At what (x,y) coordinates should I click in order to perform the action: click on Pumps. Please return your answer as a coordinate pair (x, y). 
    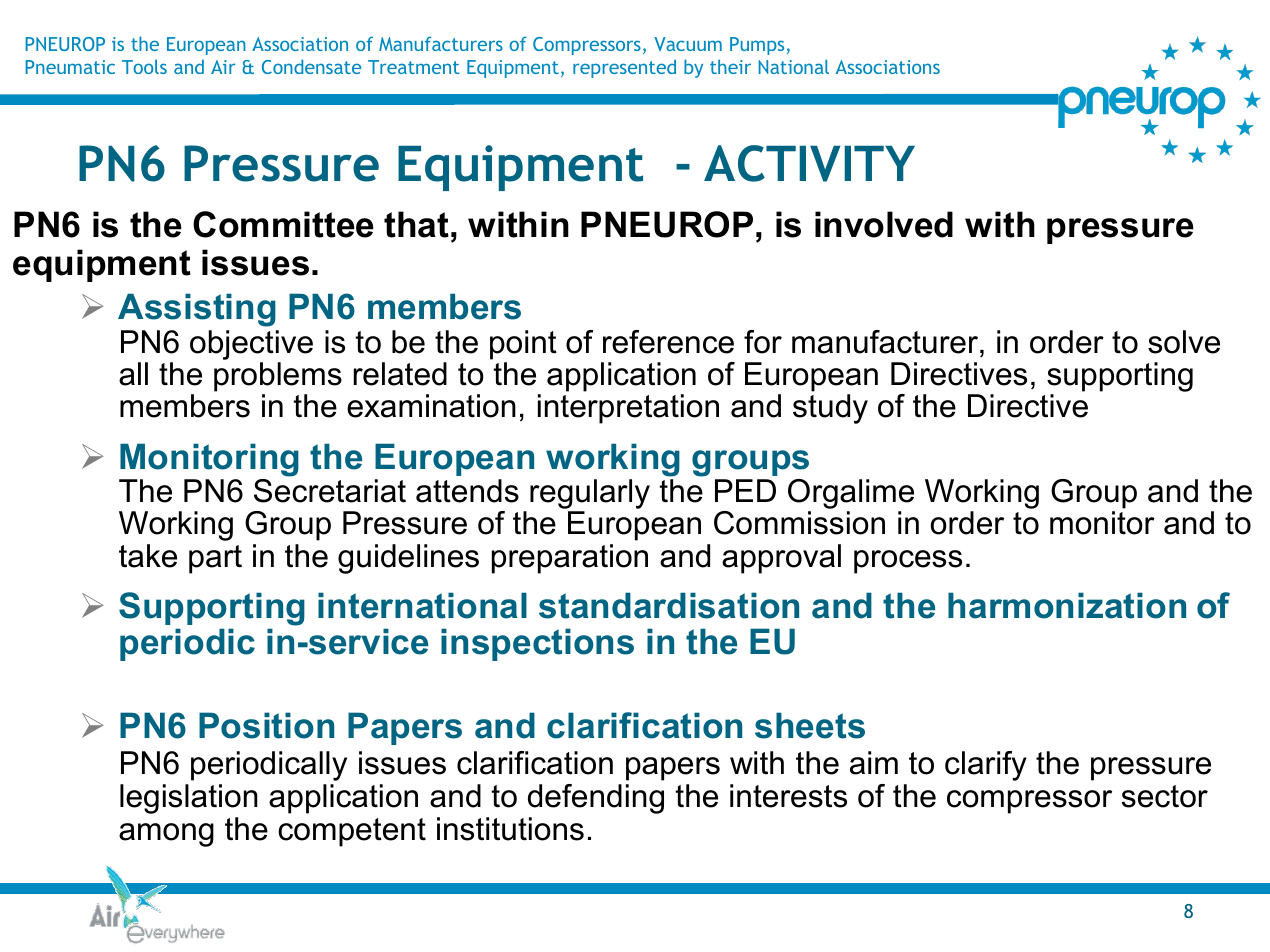
    Looking at the image, I should click on (757, 46).
